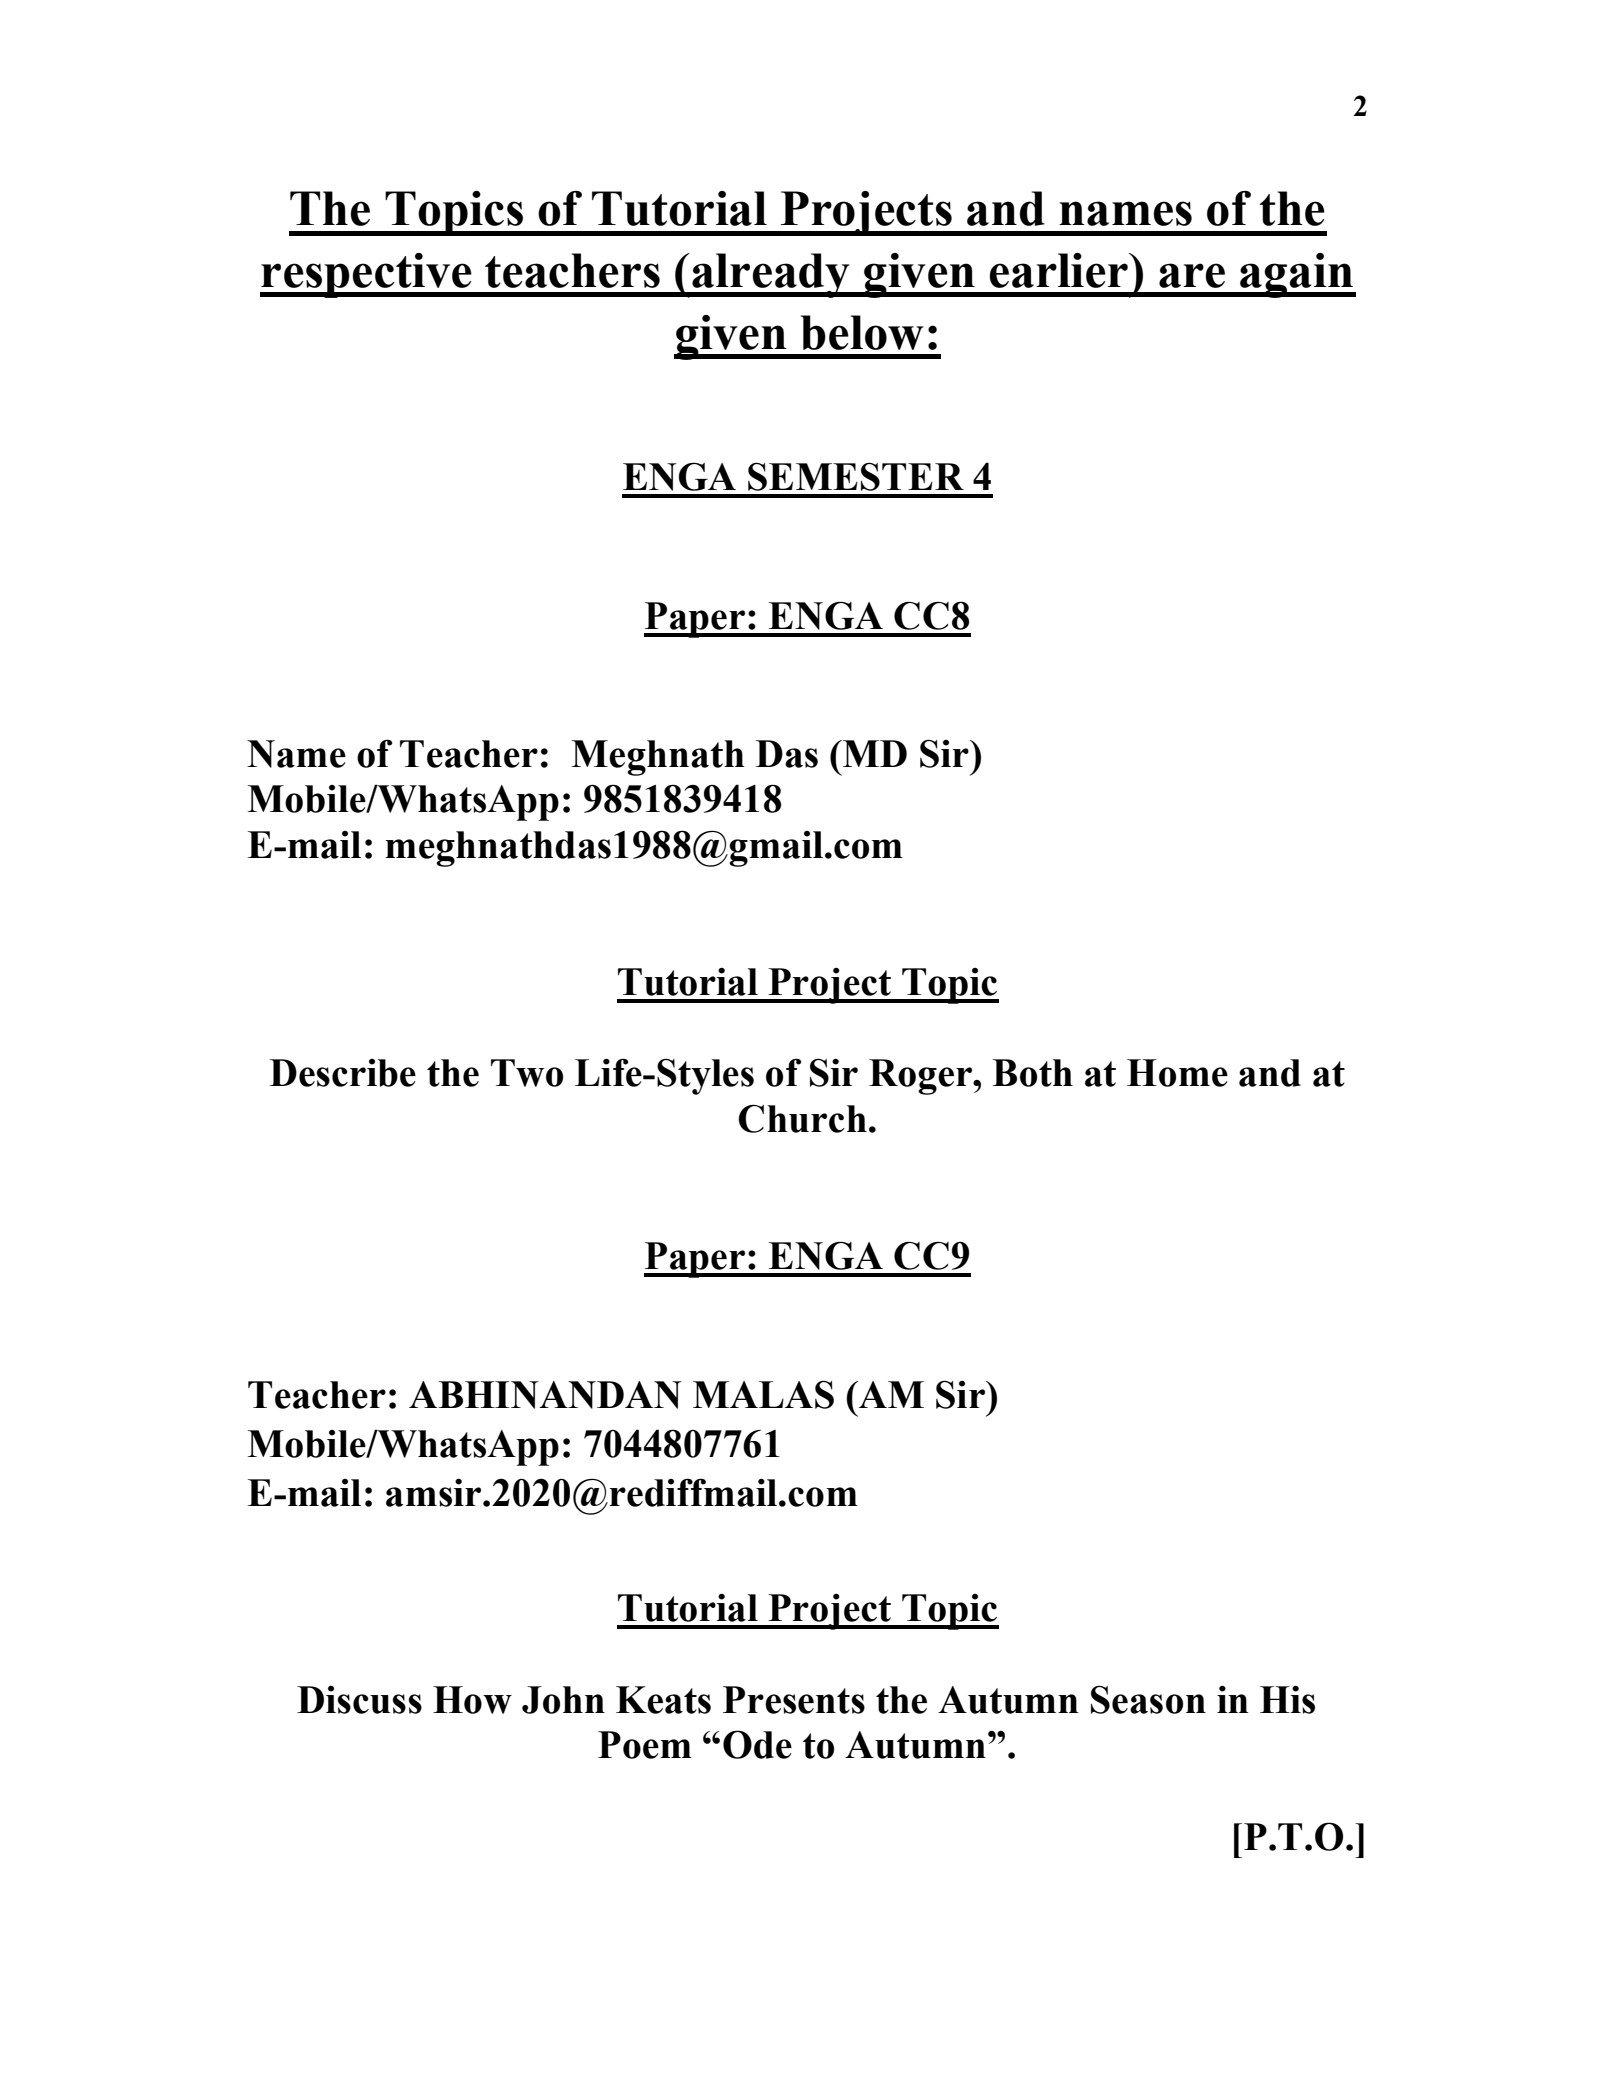  Describe the element at coordinates (802, 1118) in the document. I see `Church` at that location.
